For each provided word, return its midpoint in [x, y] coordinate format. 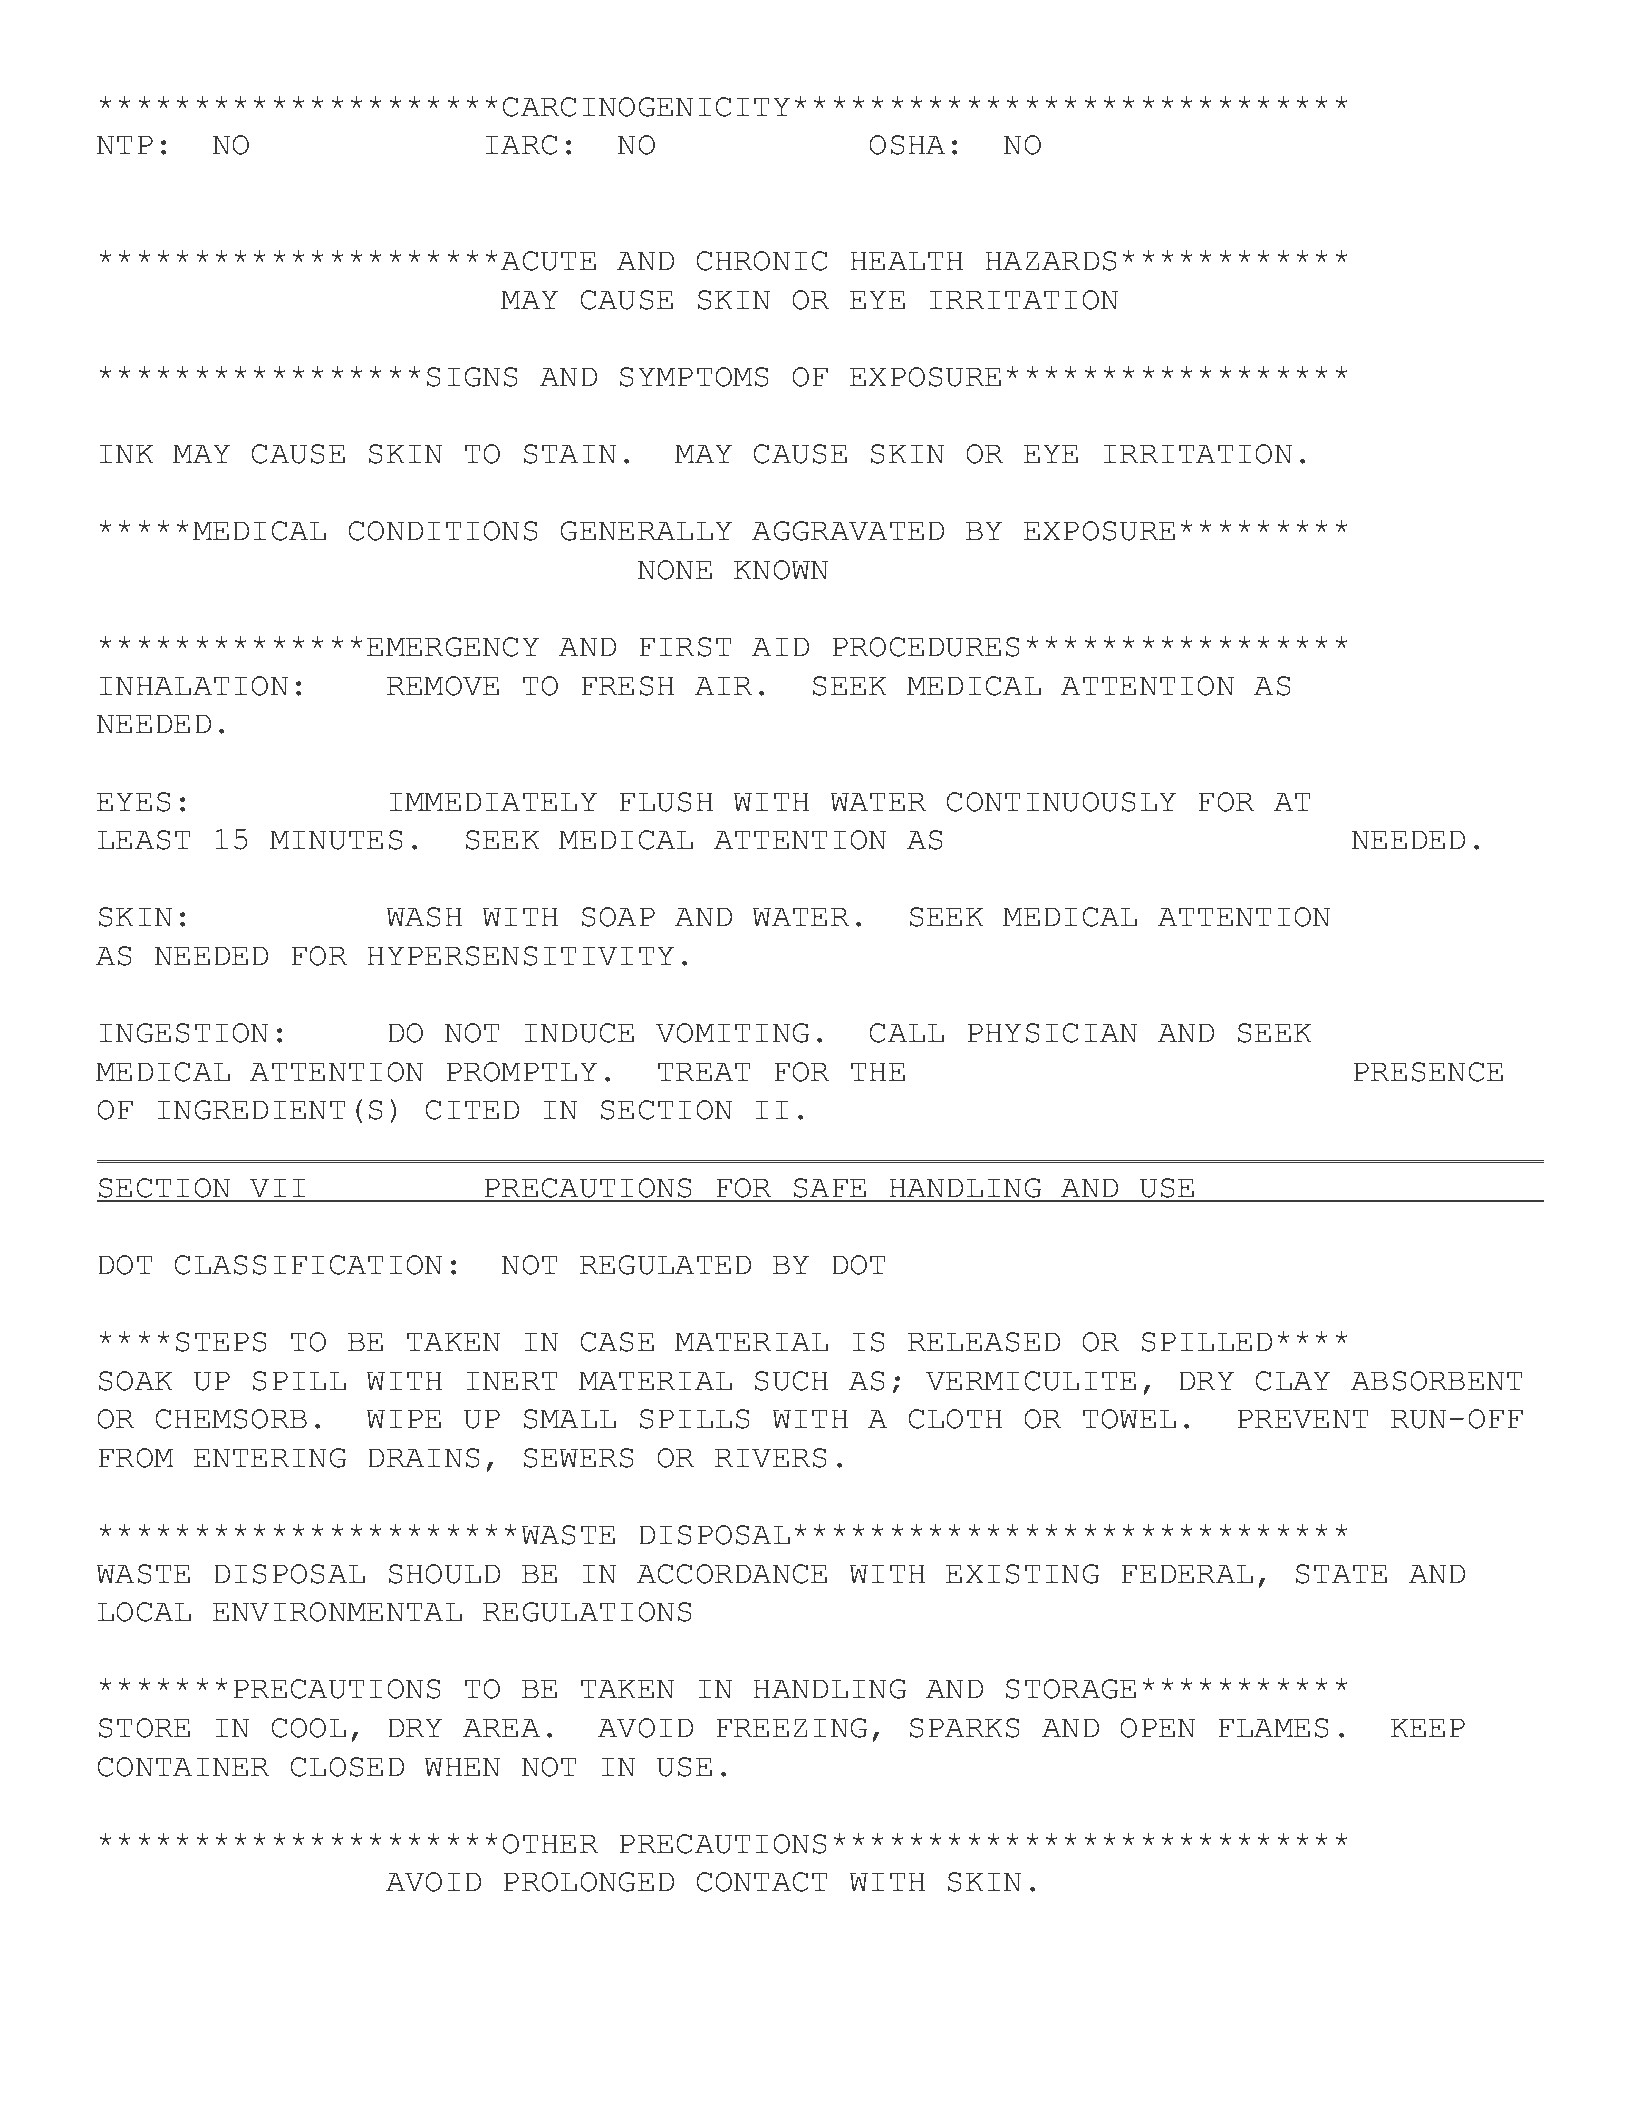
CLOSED [347, 1767]
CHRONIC [762, 261]
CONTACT [762, 1882]
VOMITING [732, 1033]
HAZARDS [1051, 261]
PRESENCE [1428, 1072]
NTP [125, 144]
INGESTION [183, 1033]
